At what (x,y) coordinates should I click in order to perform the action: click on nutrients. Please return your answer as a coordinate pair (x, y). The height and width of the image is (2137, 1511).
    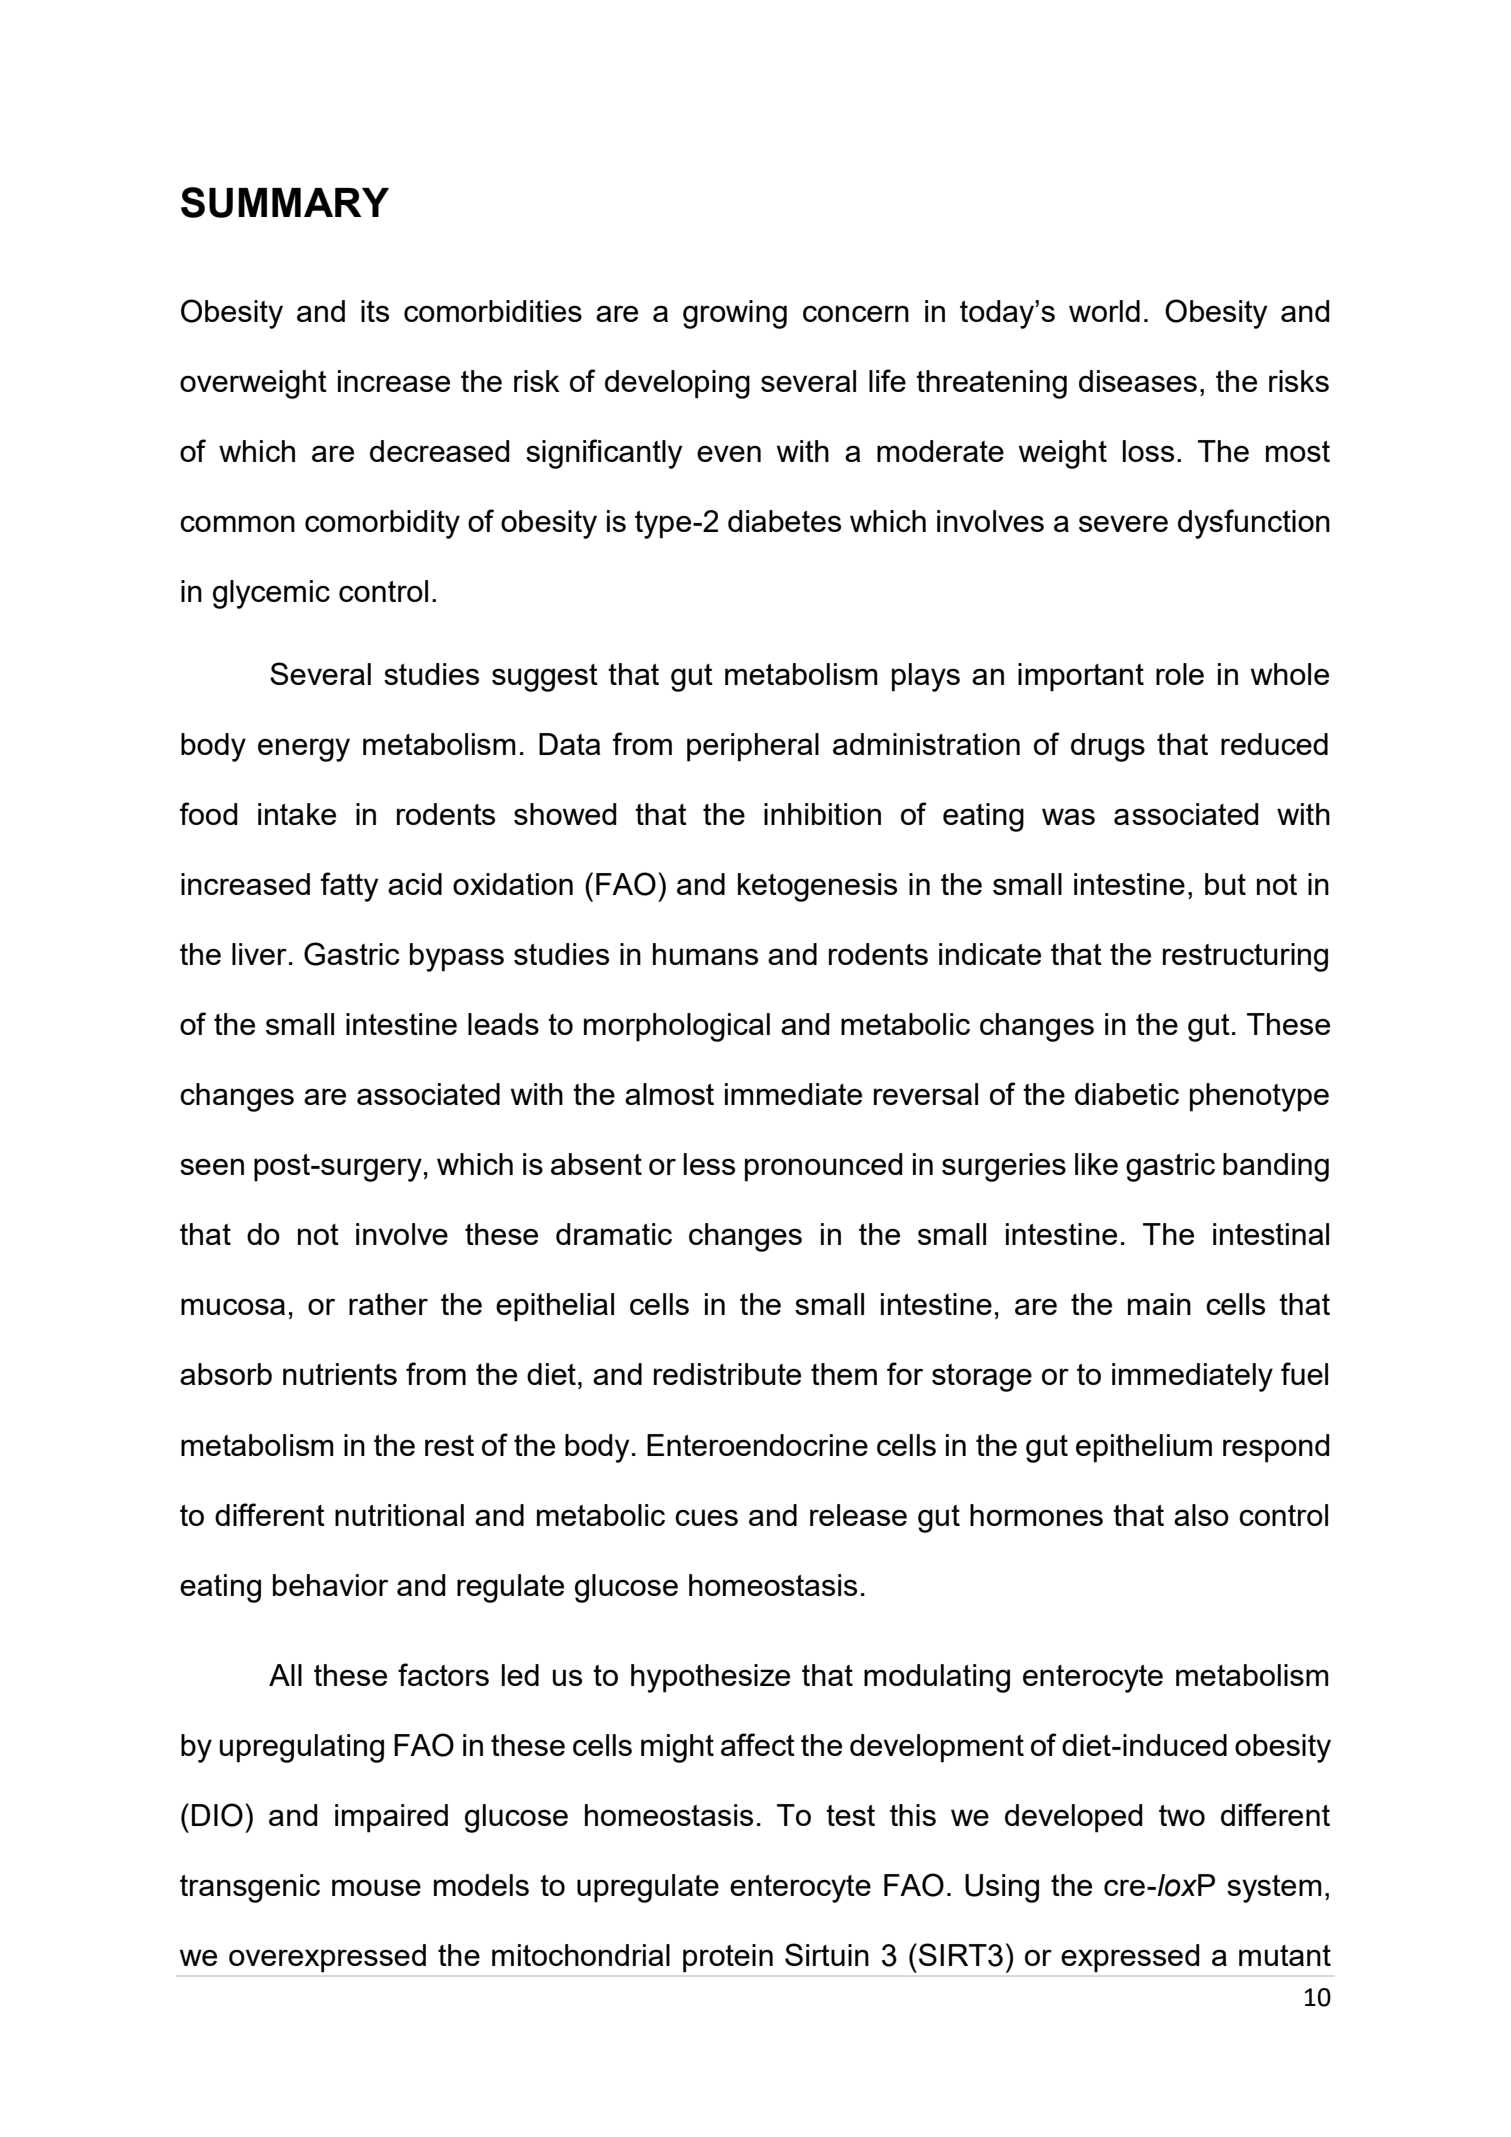
    Looking at the image, I should click on (340, 1374).
